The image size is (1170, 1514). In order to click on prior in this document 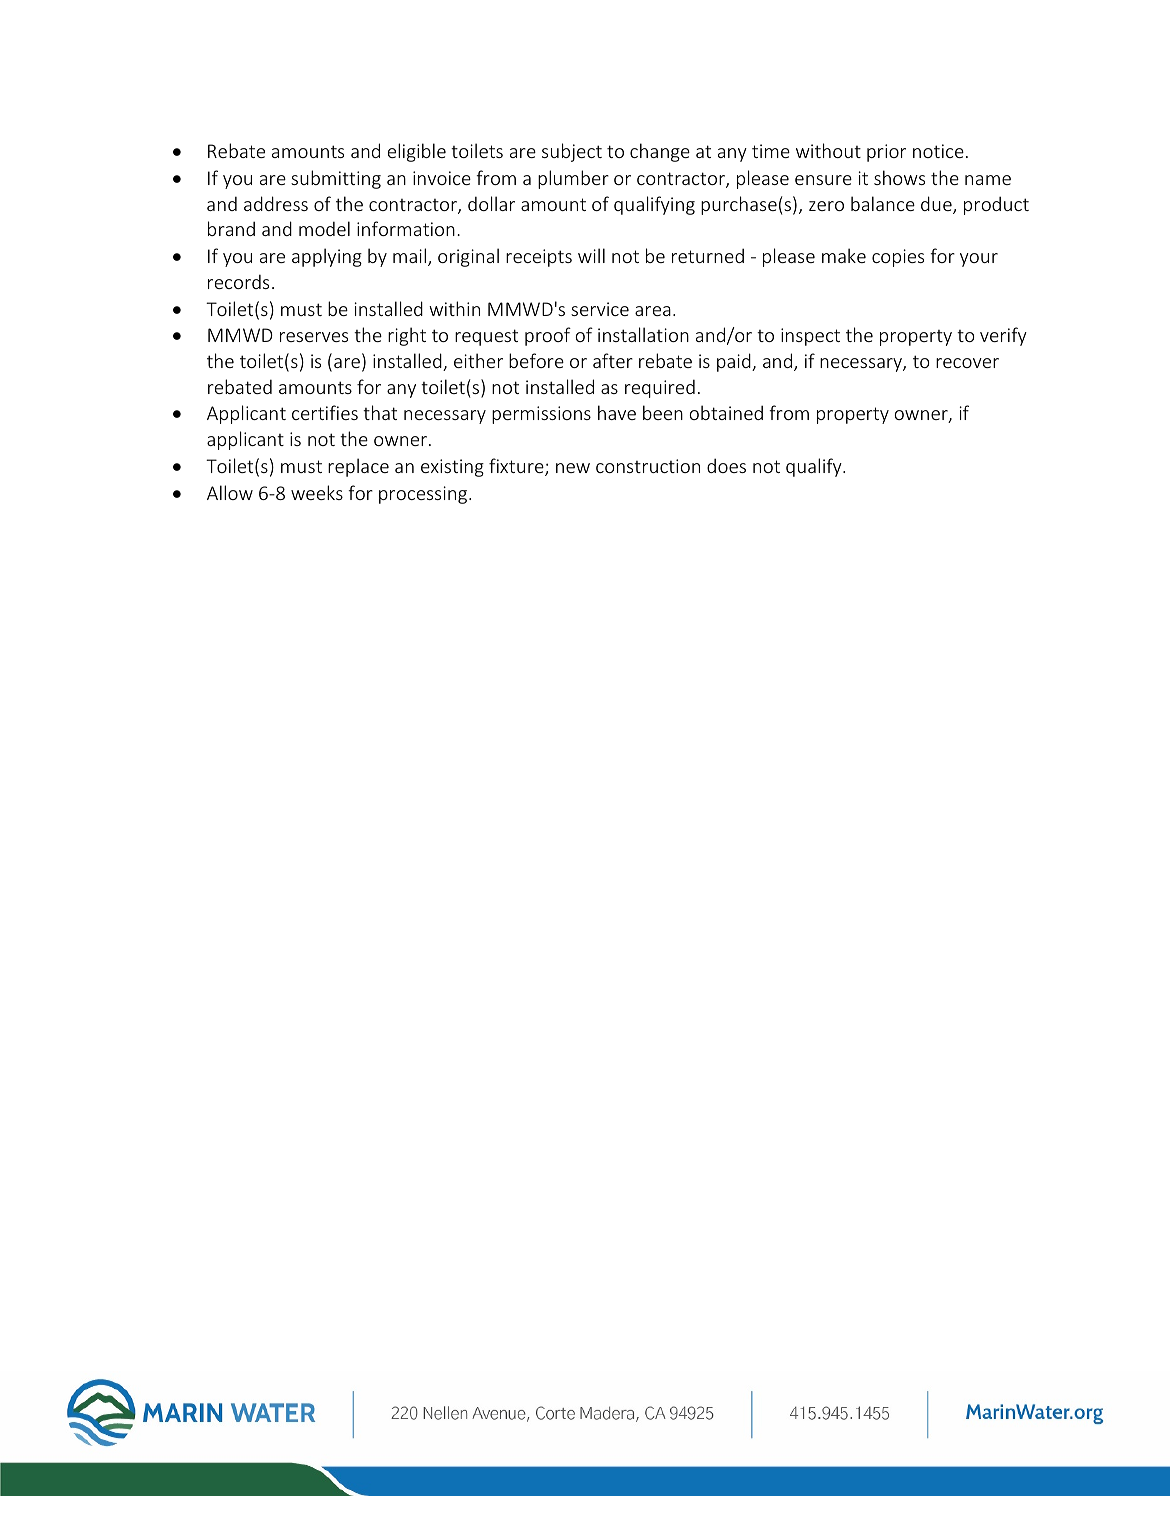, I will do `click(886, 153)`.
